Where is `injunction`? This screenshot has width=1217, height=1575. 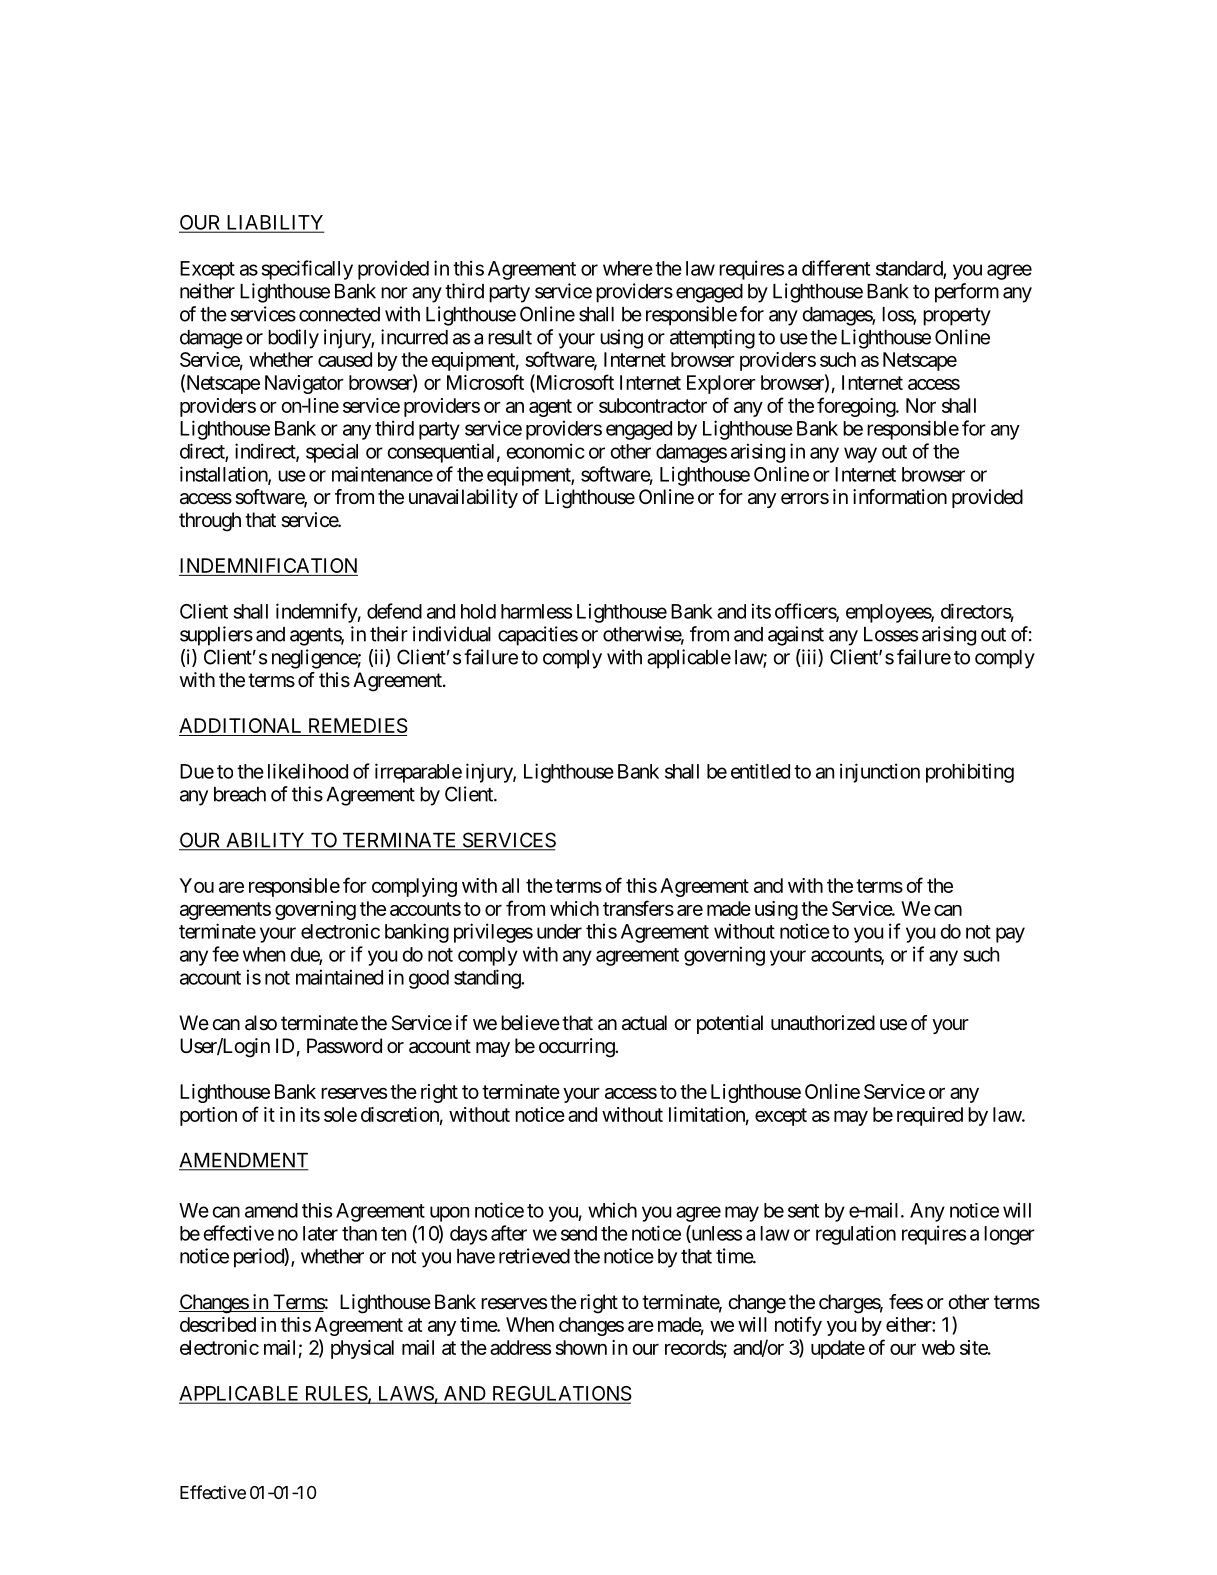 injunction is located at coordinates (880, 773).
